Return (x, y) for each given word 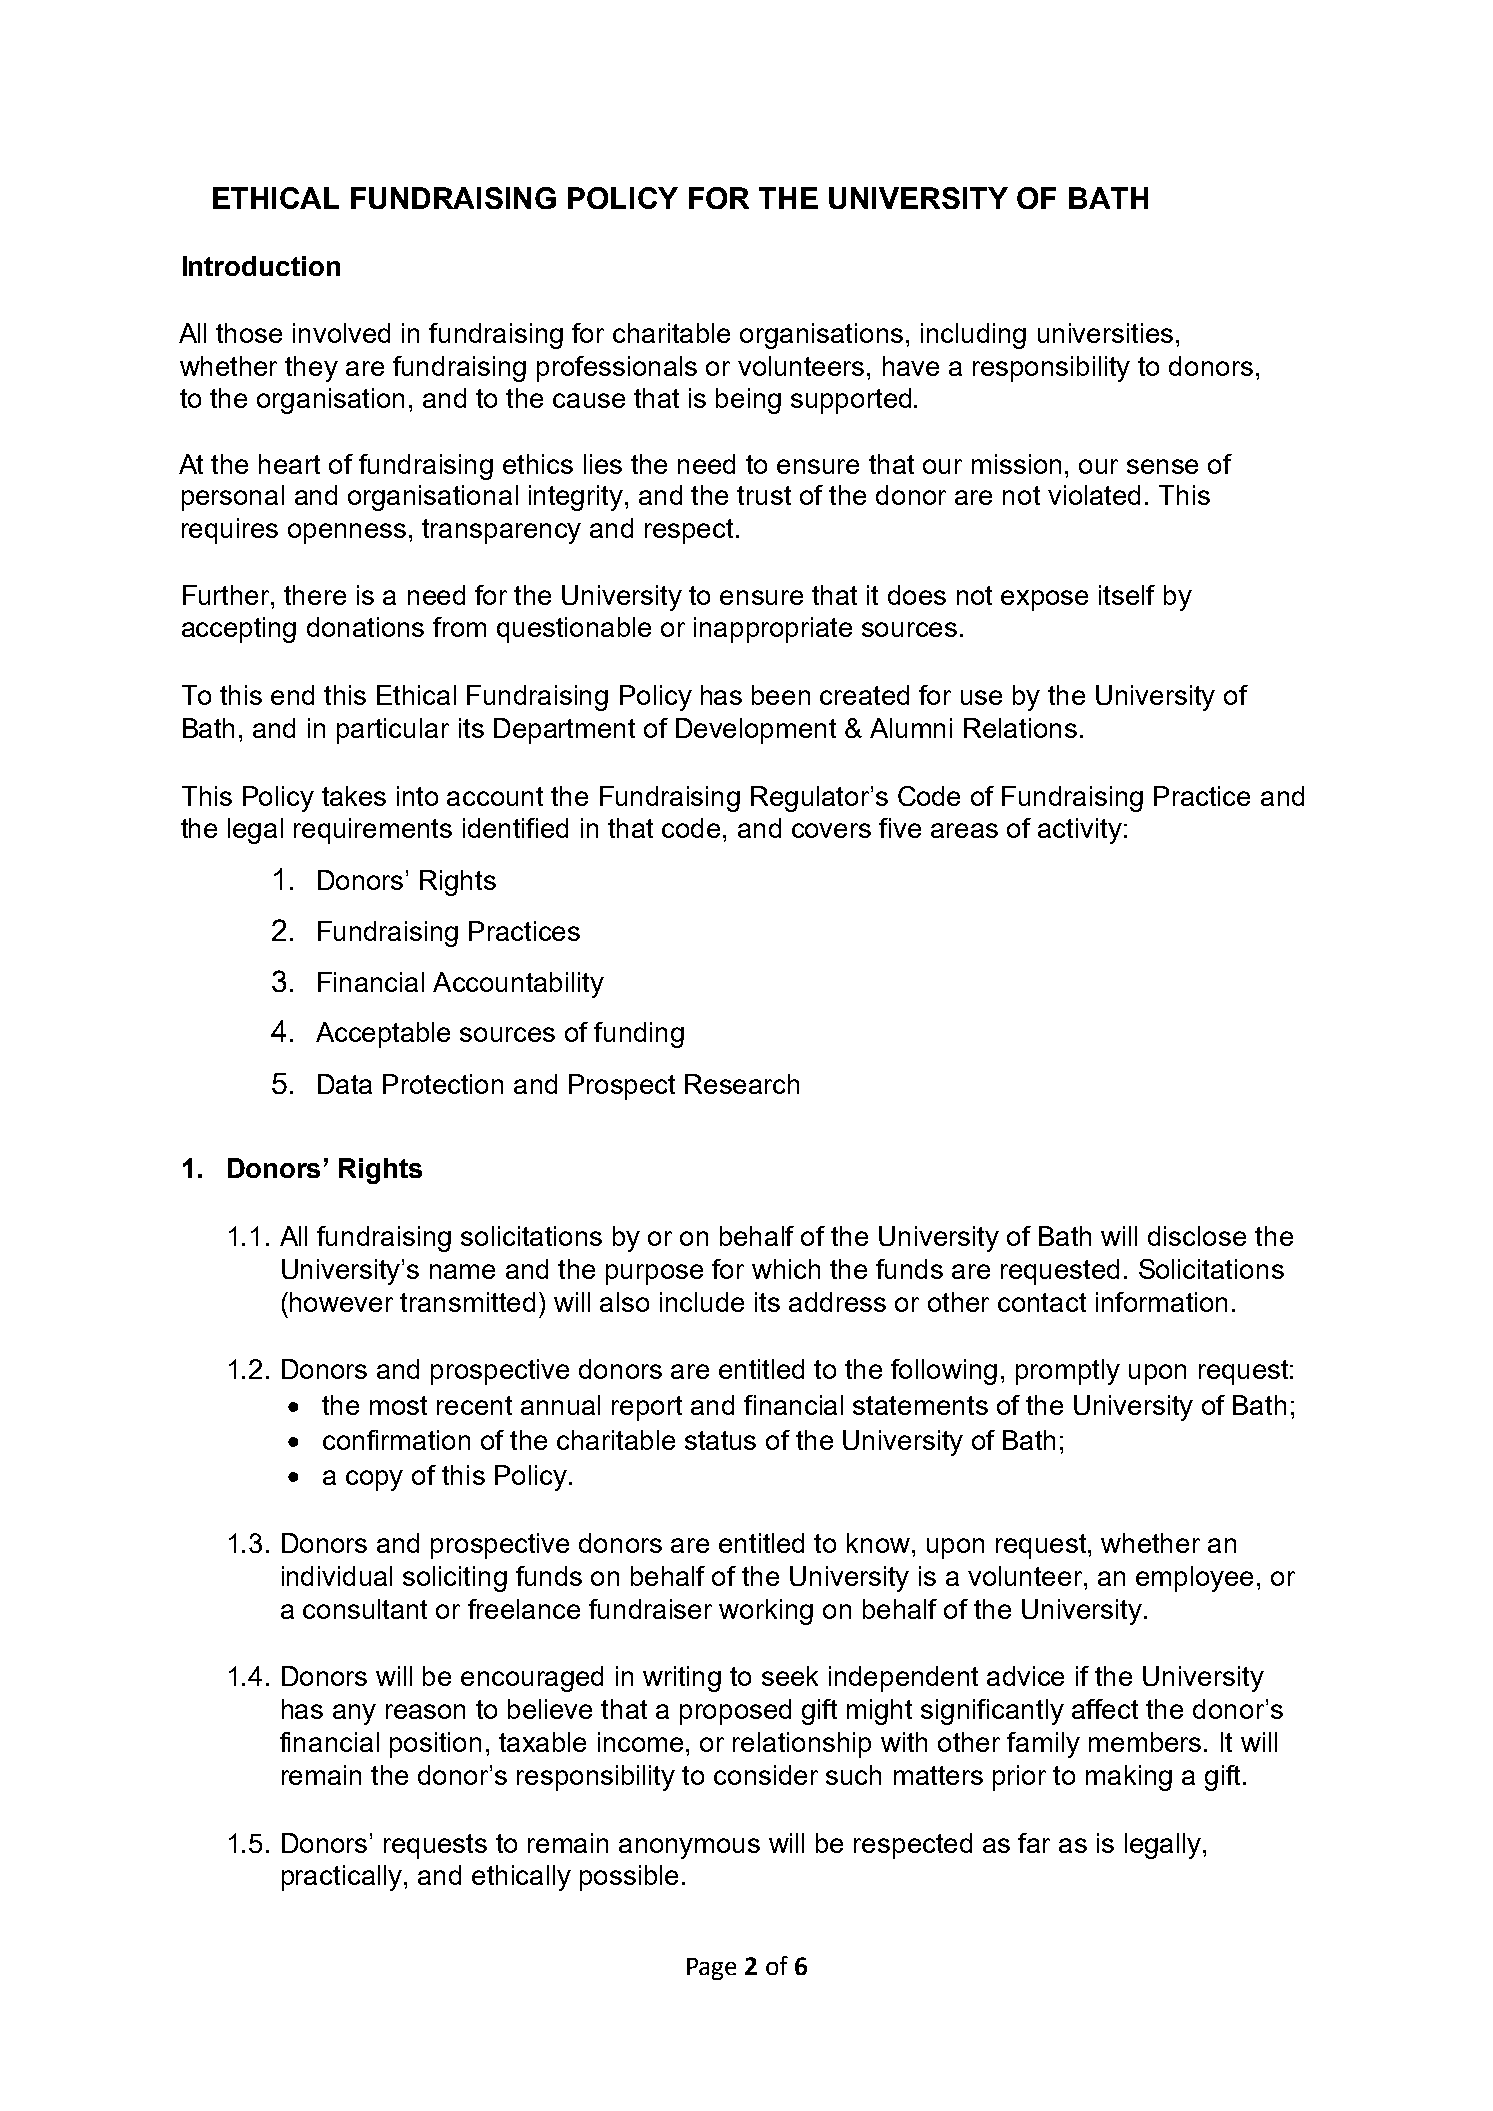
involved (341, 333)
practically (343, 1878)
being (748, 401)
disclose (1197, 1236)
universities (1105, 333)
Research (742, 1084)
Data (345, 1084)
